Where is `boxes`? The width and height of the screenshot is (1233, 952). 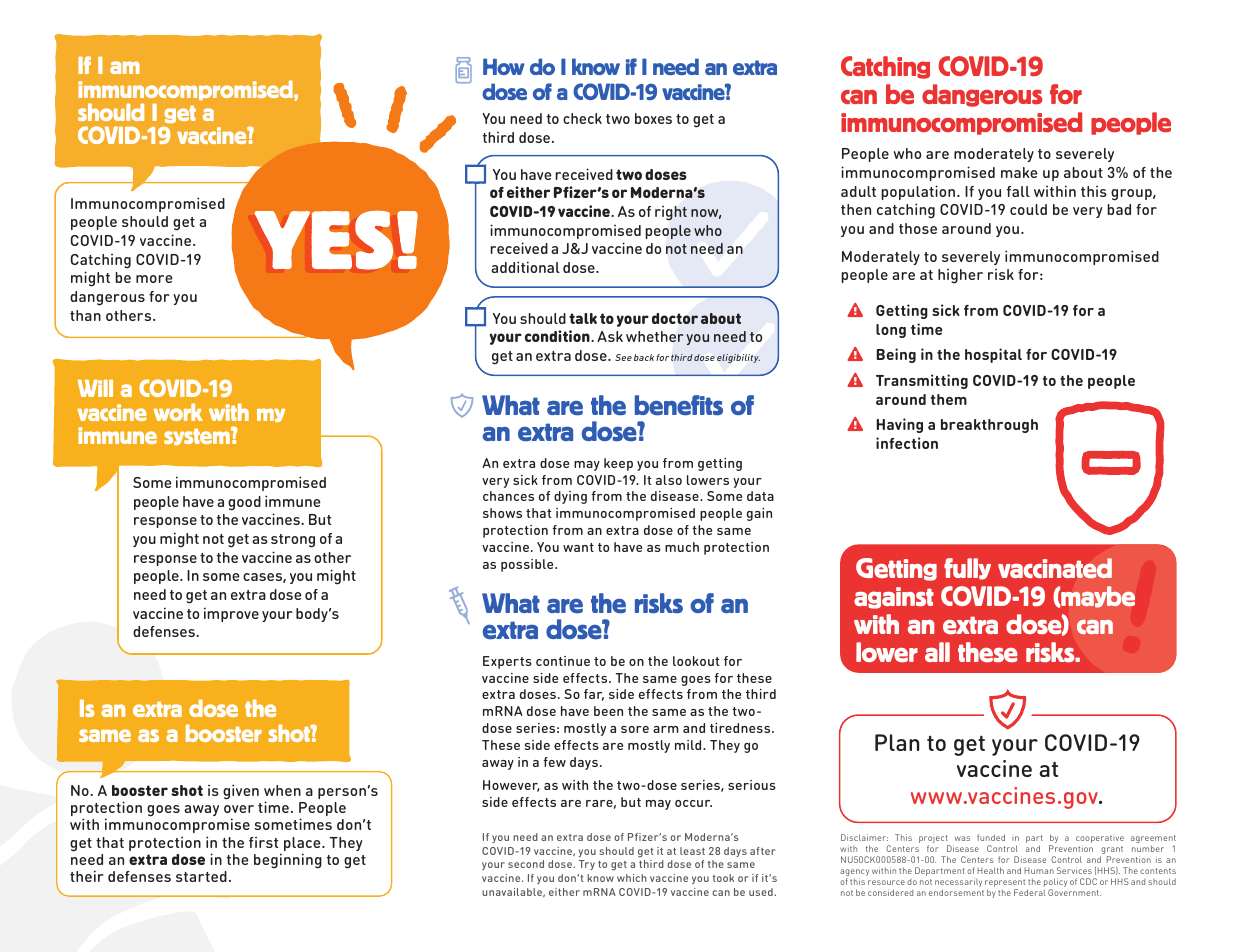
boxes is located at coordinates (653, 118).
